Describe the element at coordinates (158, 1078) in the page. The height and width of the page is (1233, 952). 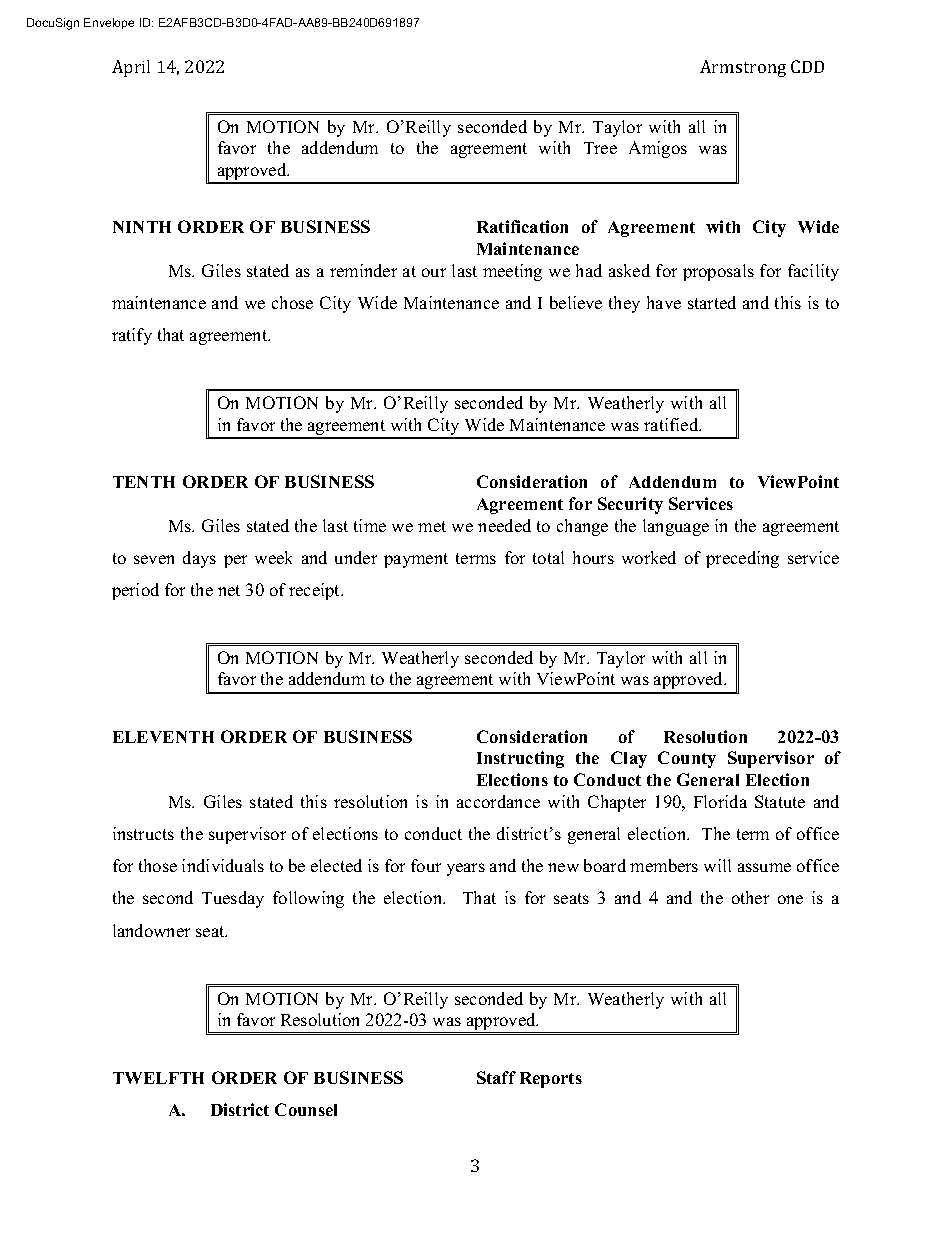
I see `TWELFTH` at that location.
